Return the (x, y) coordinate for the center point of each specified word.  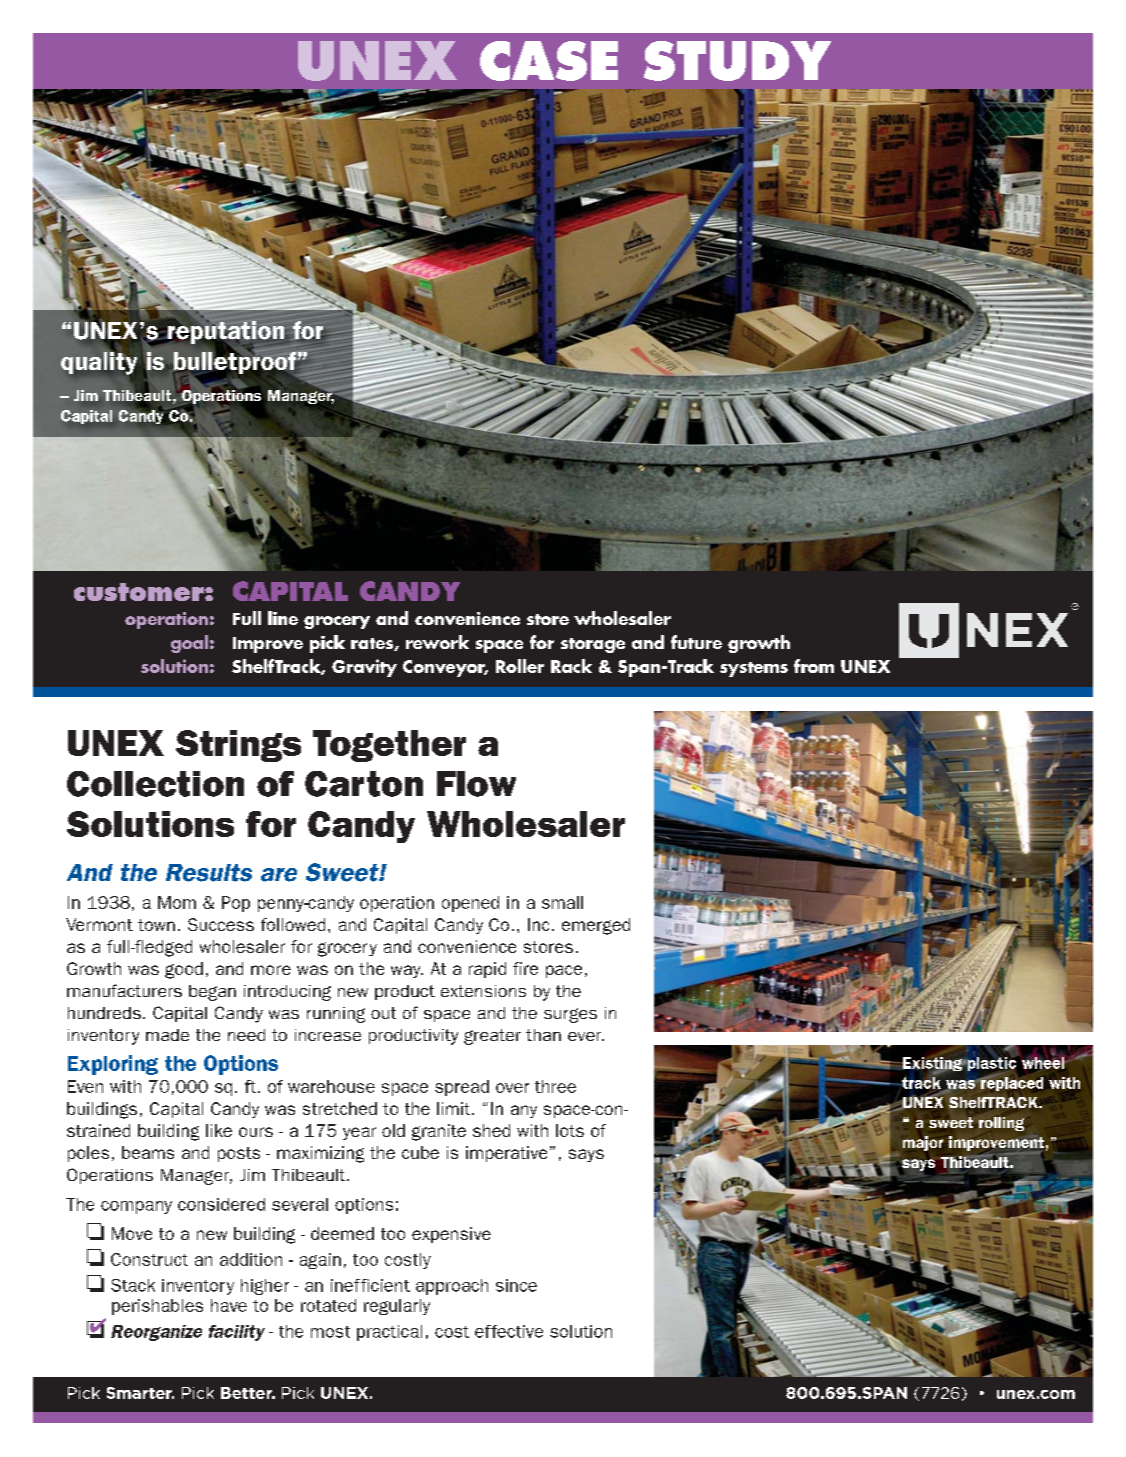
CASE (549, 61)
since (516, 1285)
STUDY (737, 61)
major (923, 1143)
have (229, 1305)
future (696, 642)
